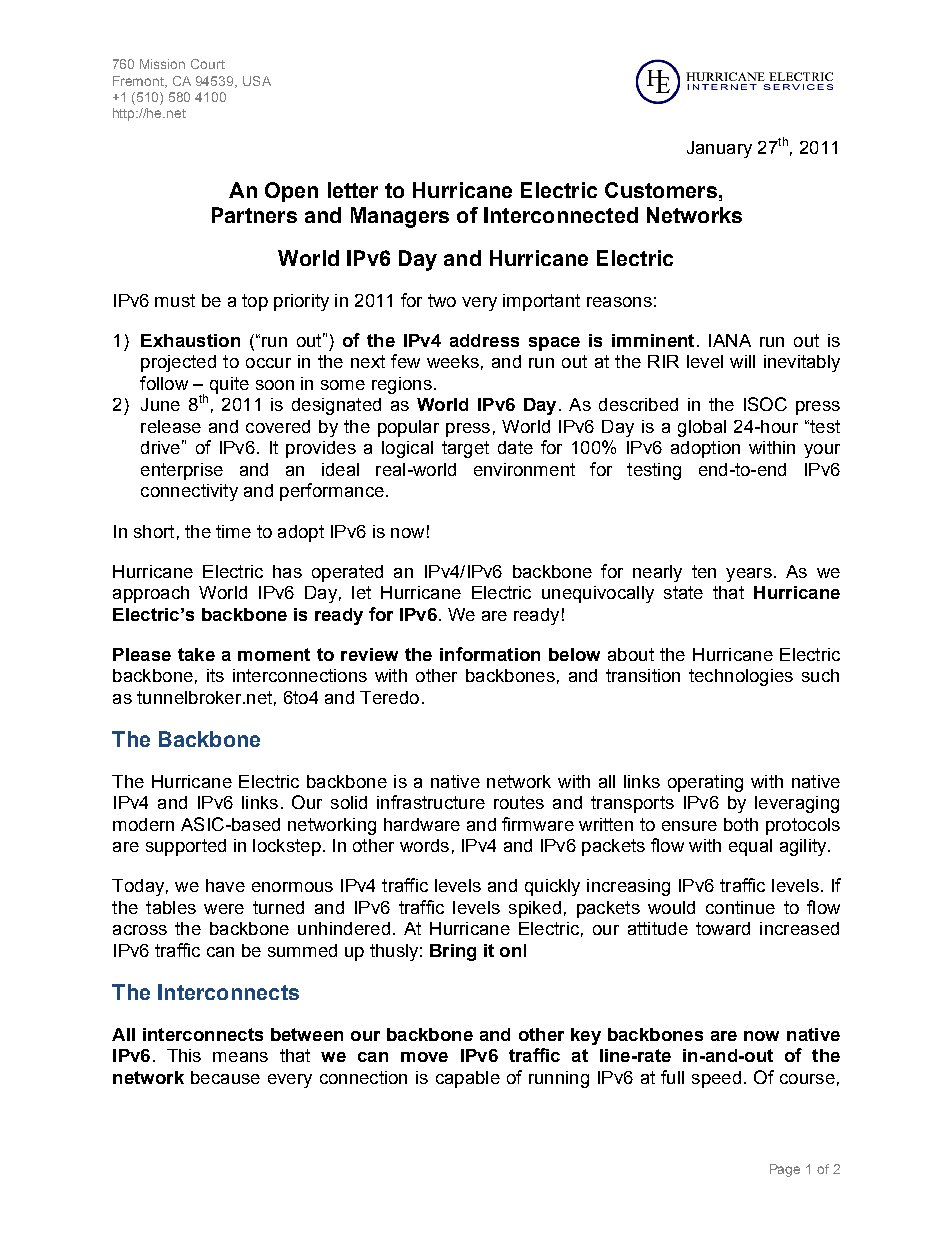  I want to click on January, so click(719, 149).
